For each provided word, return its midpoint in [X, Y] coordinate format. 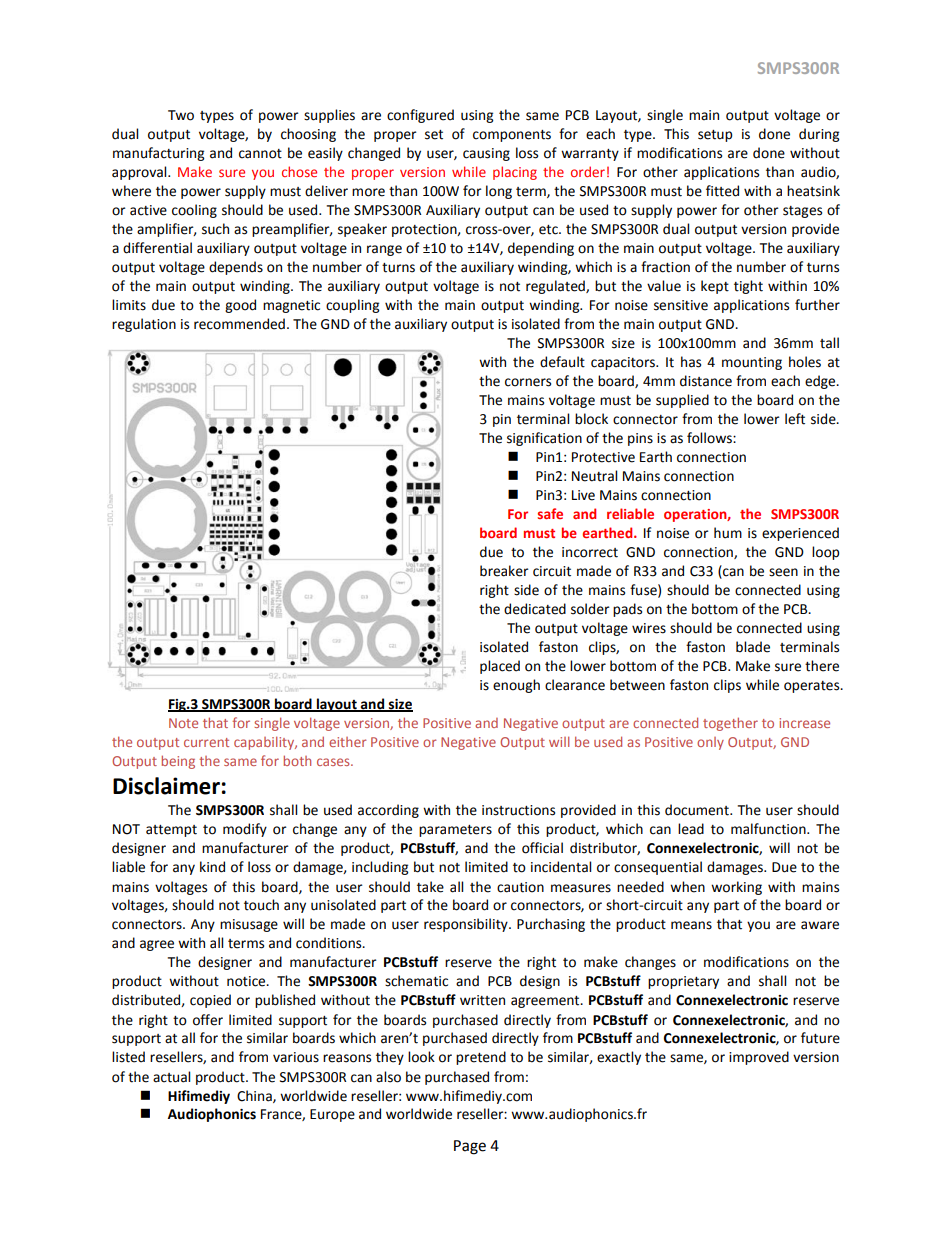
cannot [260, 154]
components [512, 136]
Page [470, 1147]
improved [759, 1058]
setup [715, 136]
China [255, 1096]
